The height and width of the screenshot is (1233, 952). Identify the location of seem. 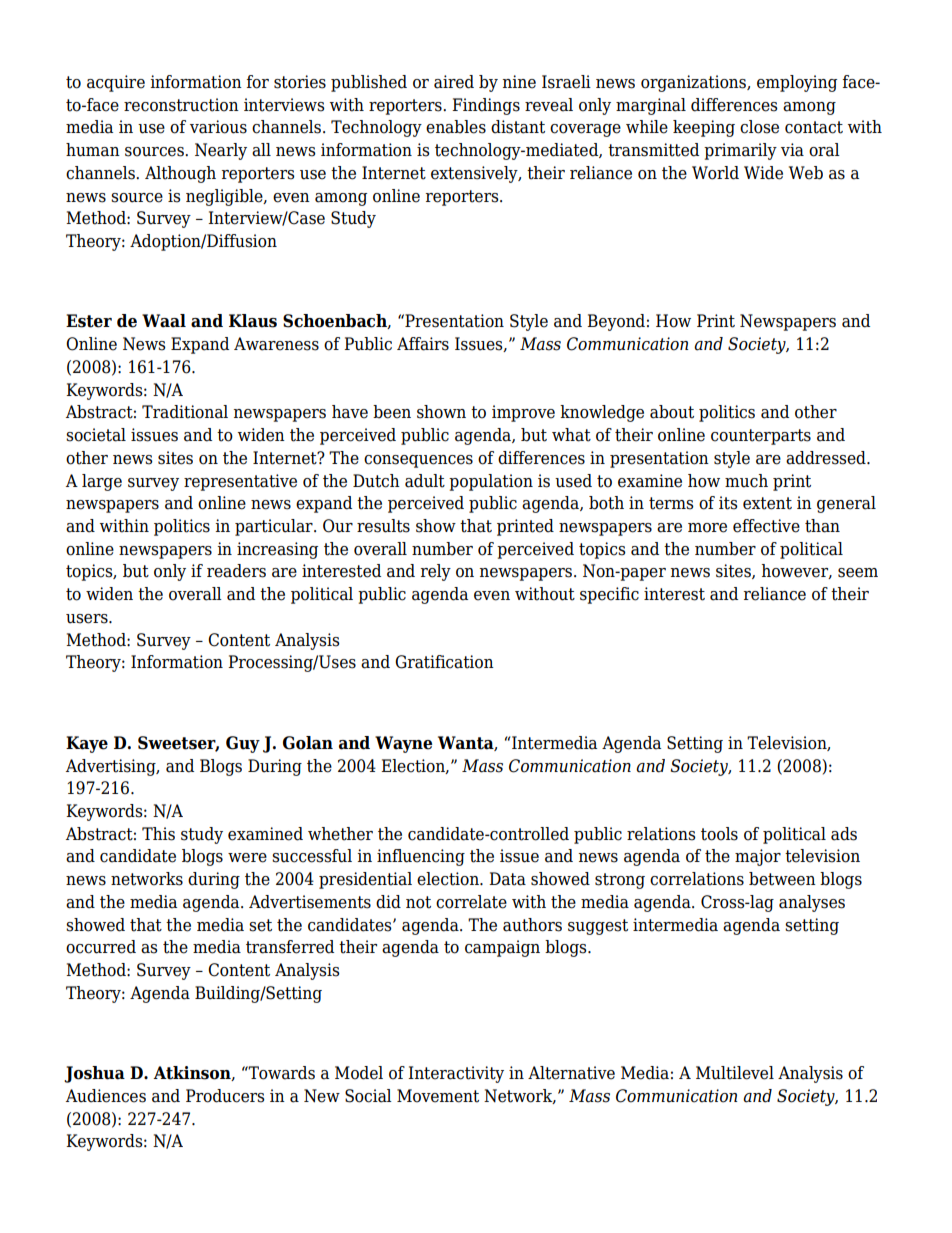
(858, 573).
